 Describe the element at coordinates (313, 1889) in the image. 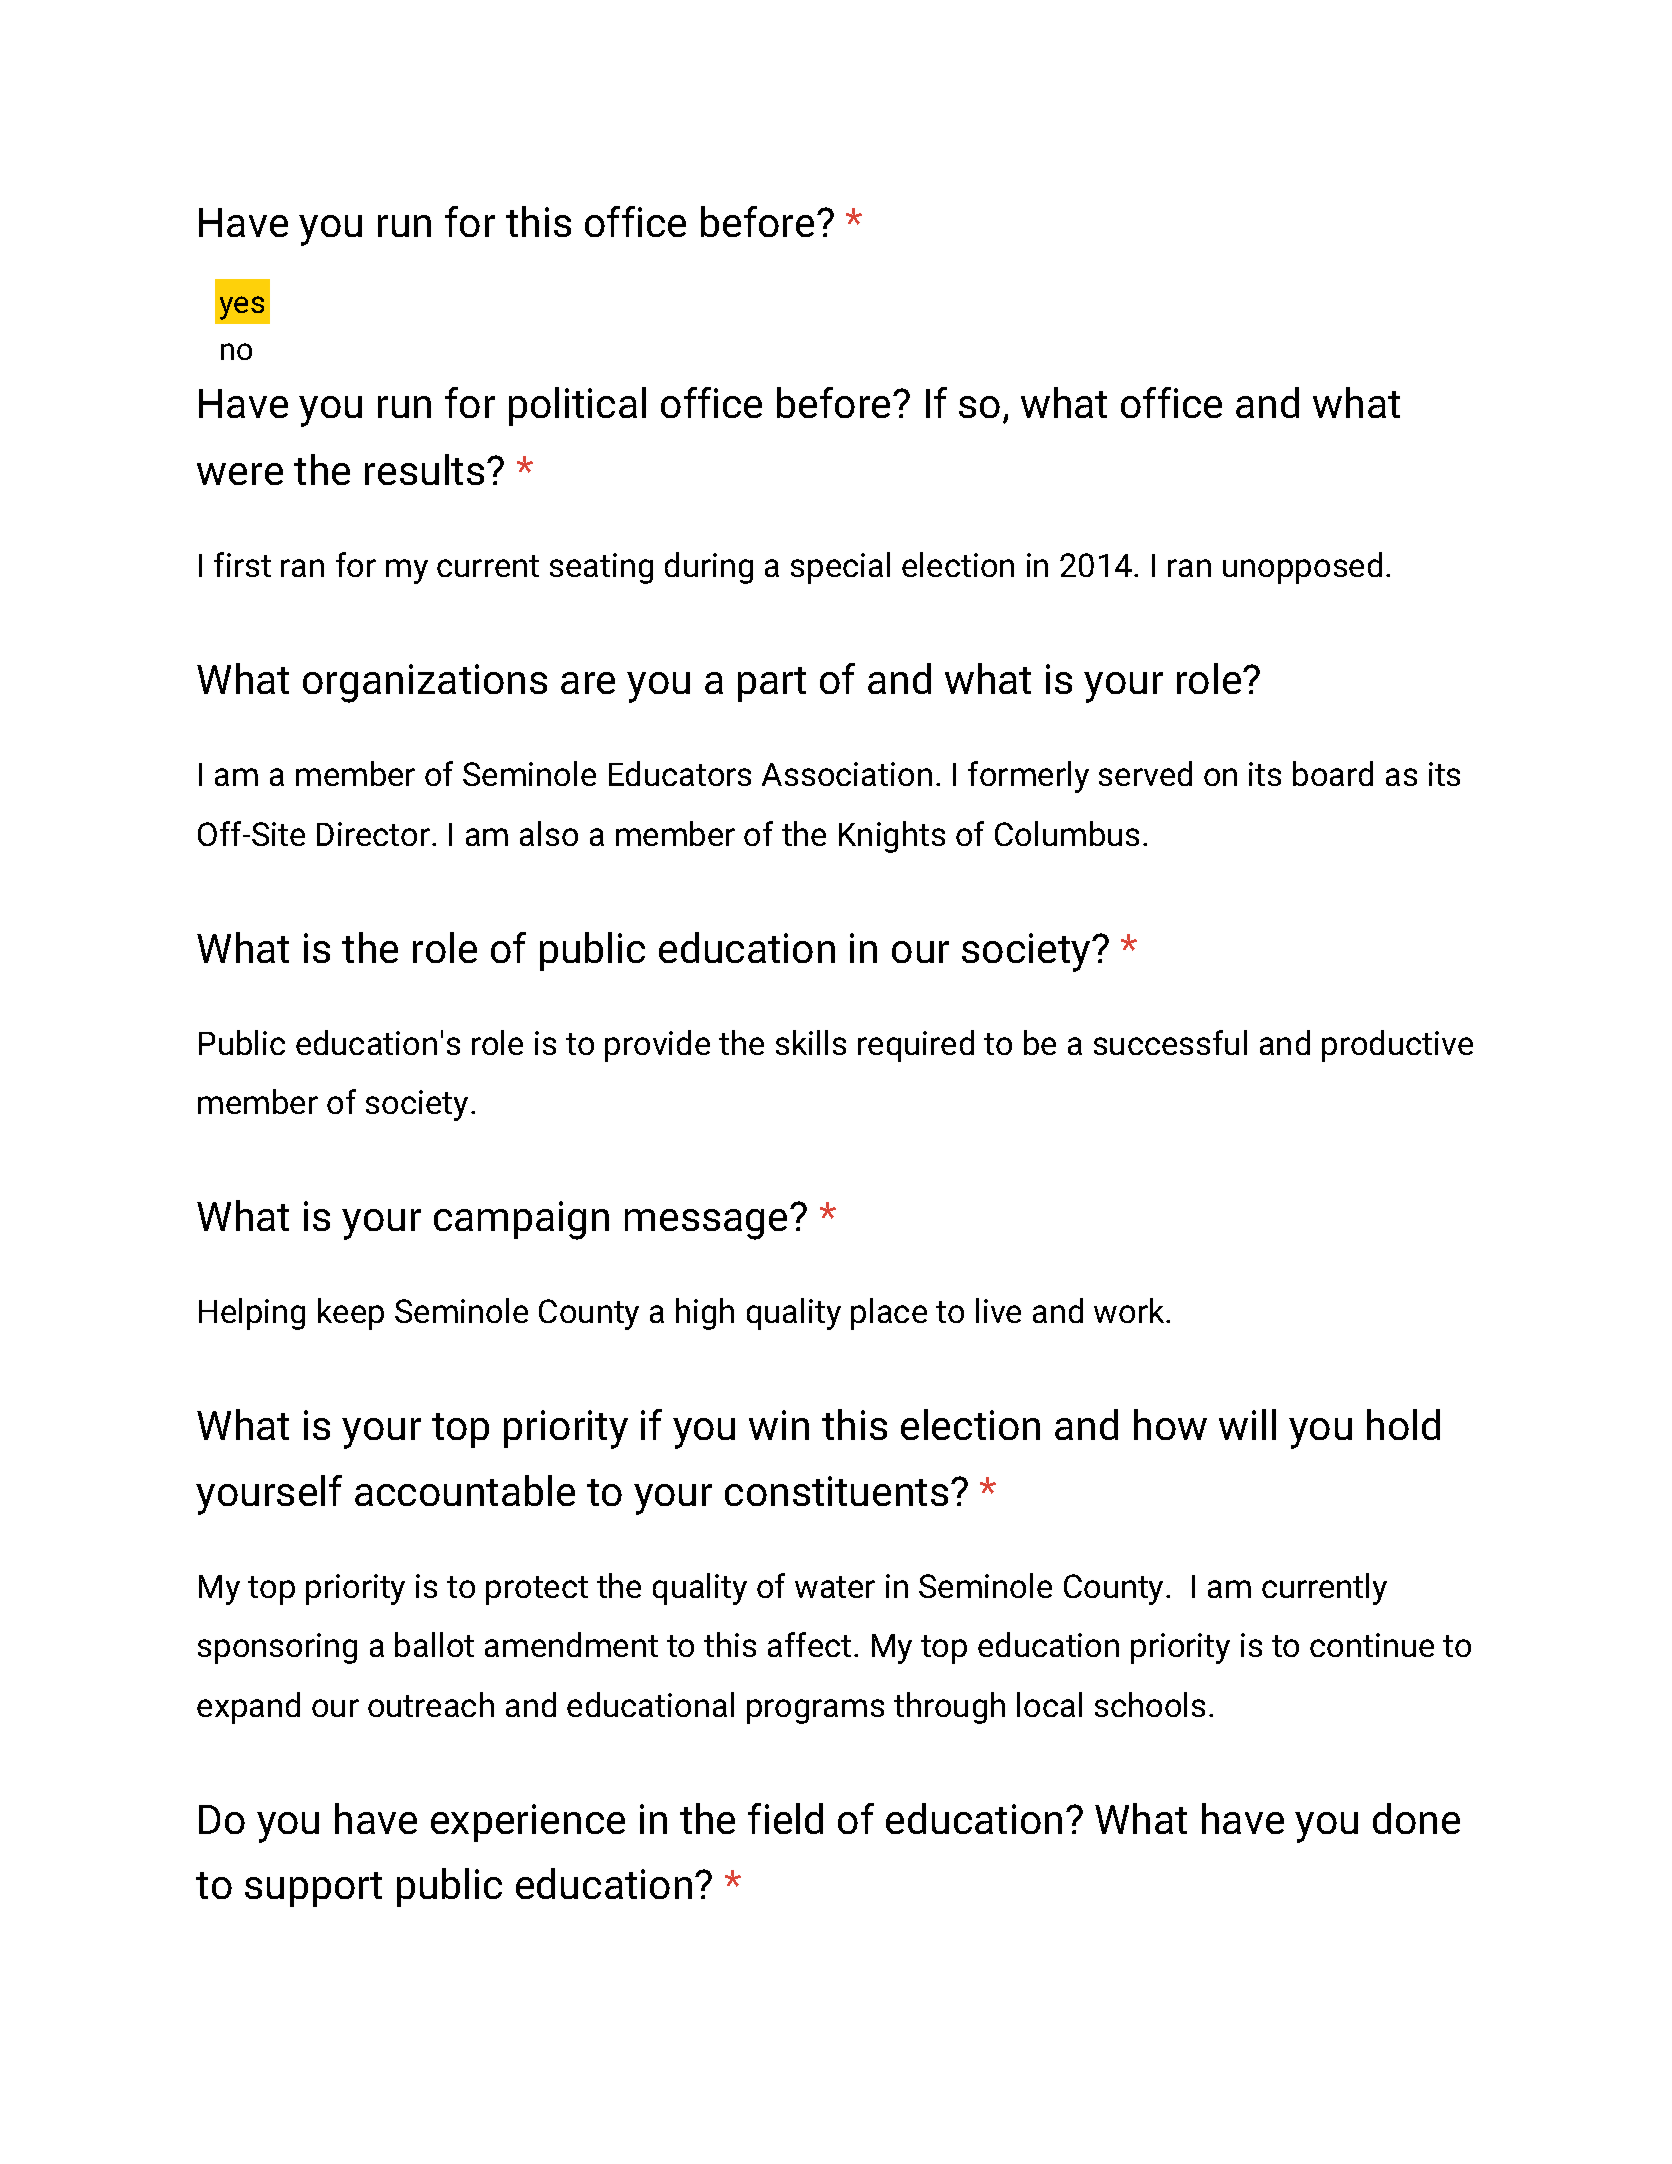

I see `support` at that location.
